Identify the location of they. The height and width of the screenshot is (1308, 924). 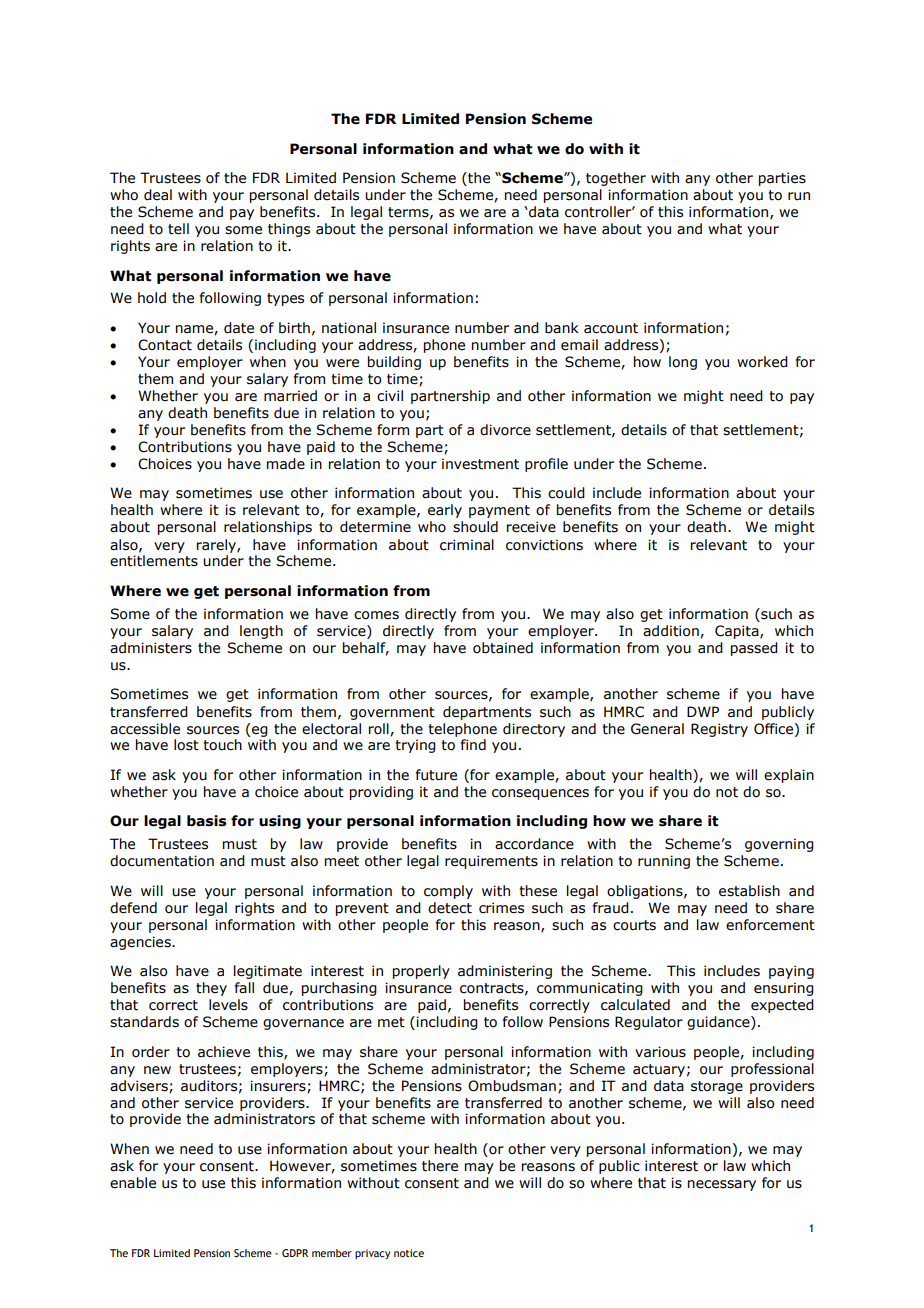
(211, 989).
